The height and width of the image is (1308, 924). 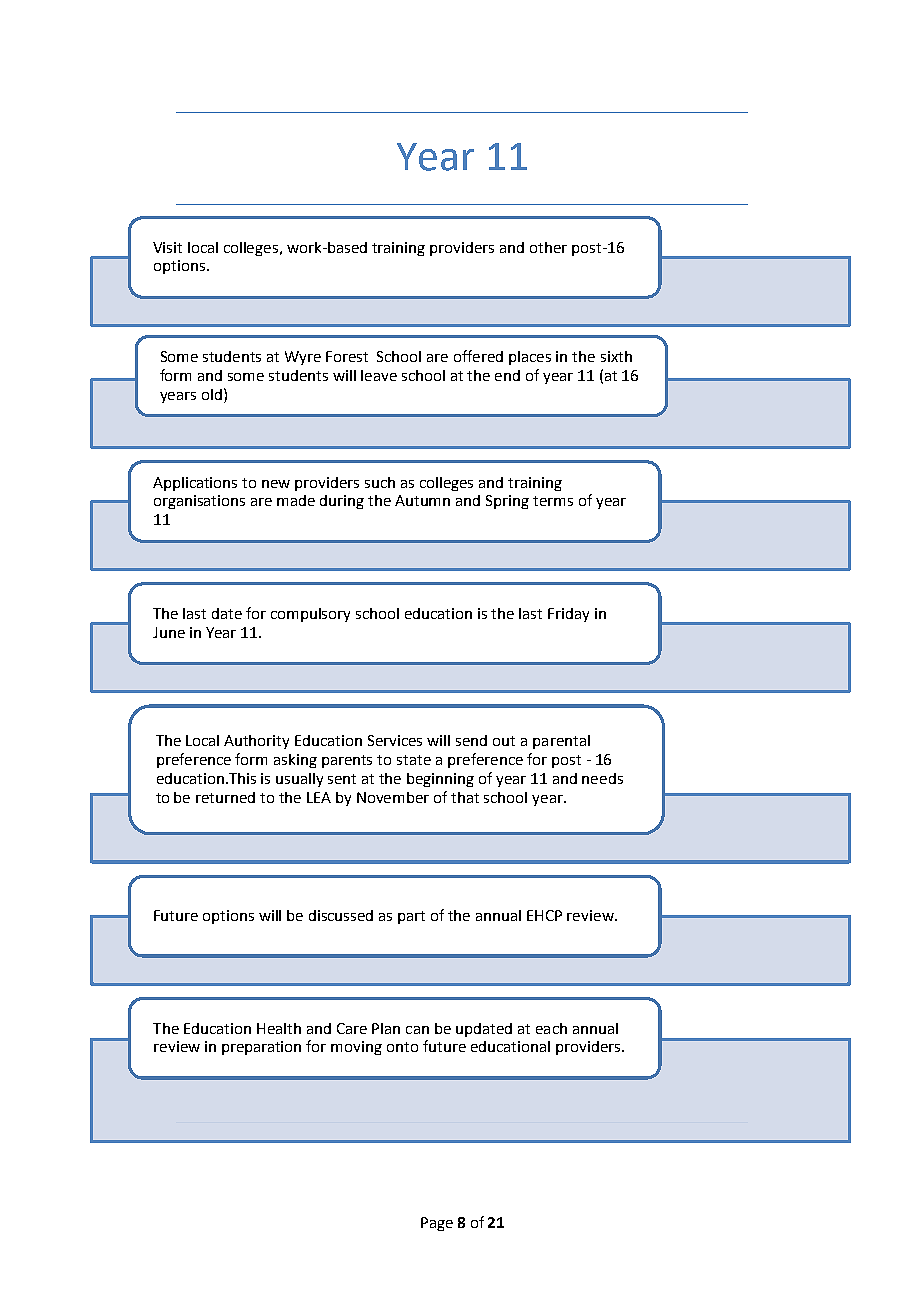 What do you see at coordinates (411, 917) in the image?
I see `part` at bounding box center [411, 917].
